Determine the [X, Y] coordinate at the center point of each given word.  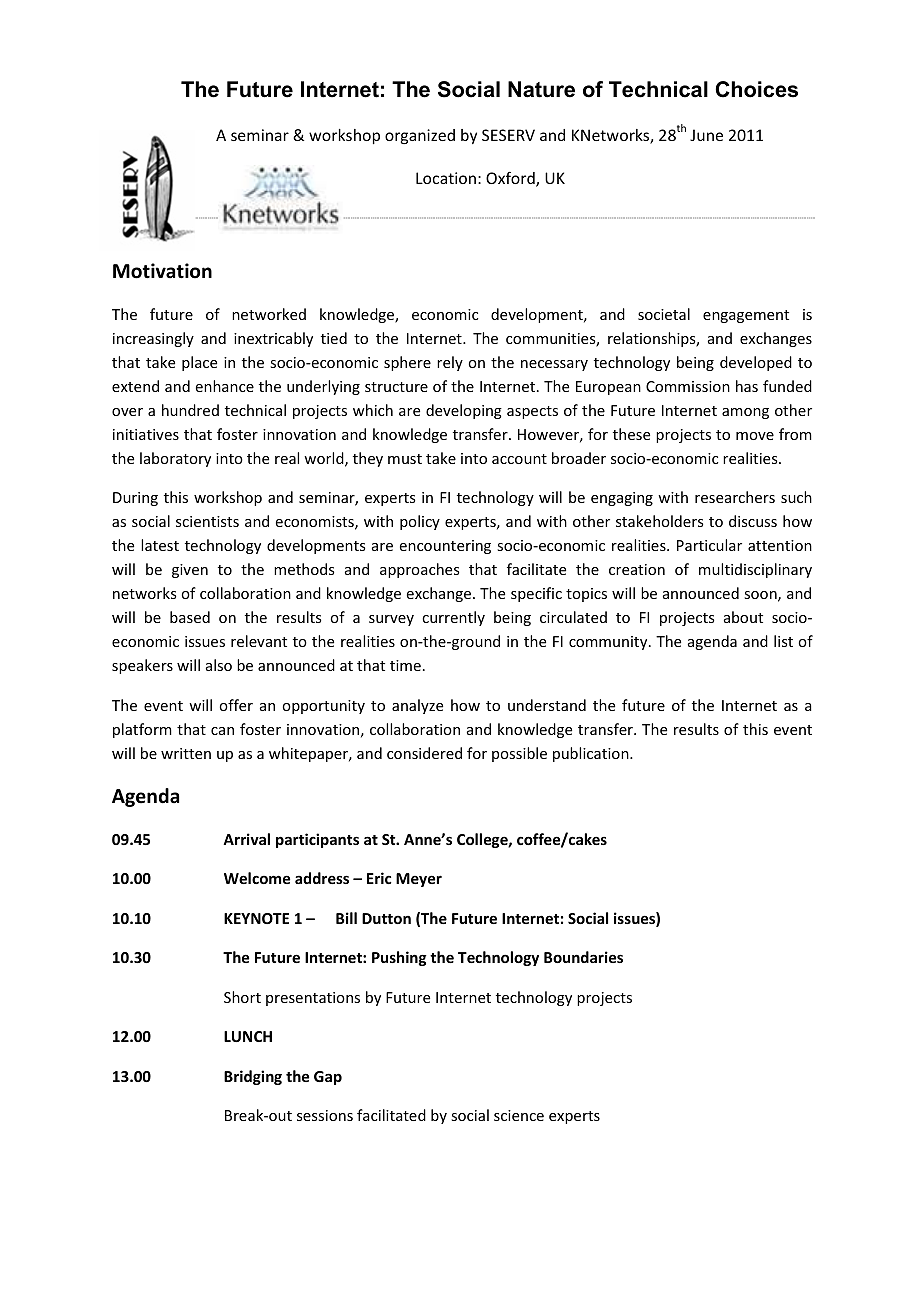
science [519, 1115]
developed [756, 363]
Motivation [162, 271]
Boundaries [583, 957]
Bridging [253, 1077]
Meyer [419, 880]
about [743, 617]
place [199, 363]
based [190, 617]
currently [453, 618]
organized [420, 136]
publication [592, 754]
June [706, 135]
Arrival [246, 839]
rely [450, 363]
